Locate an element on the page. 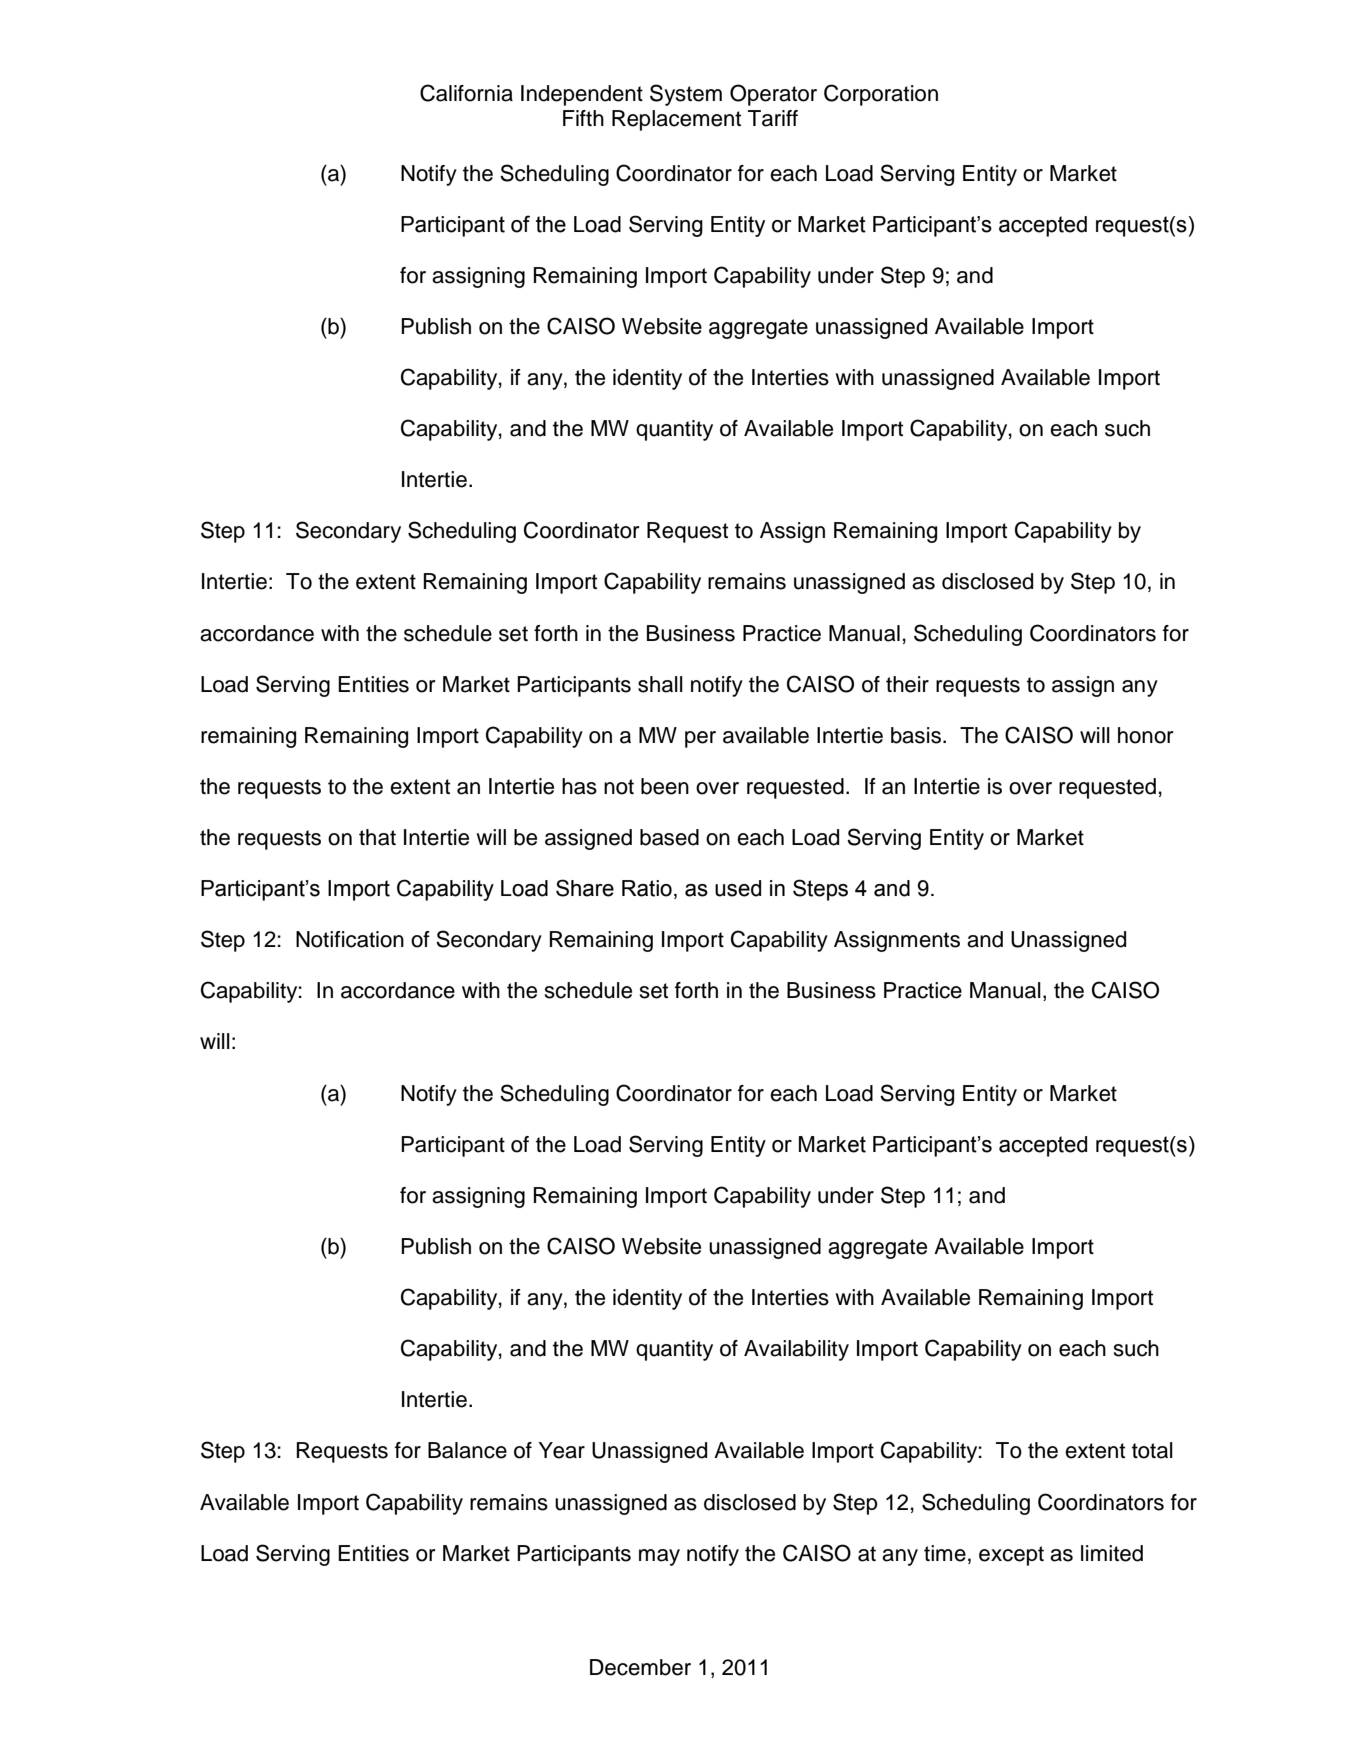  has is located at coordinates (579, 786).
